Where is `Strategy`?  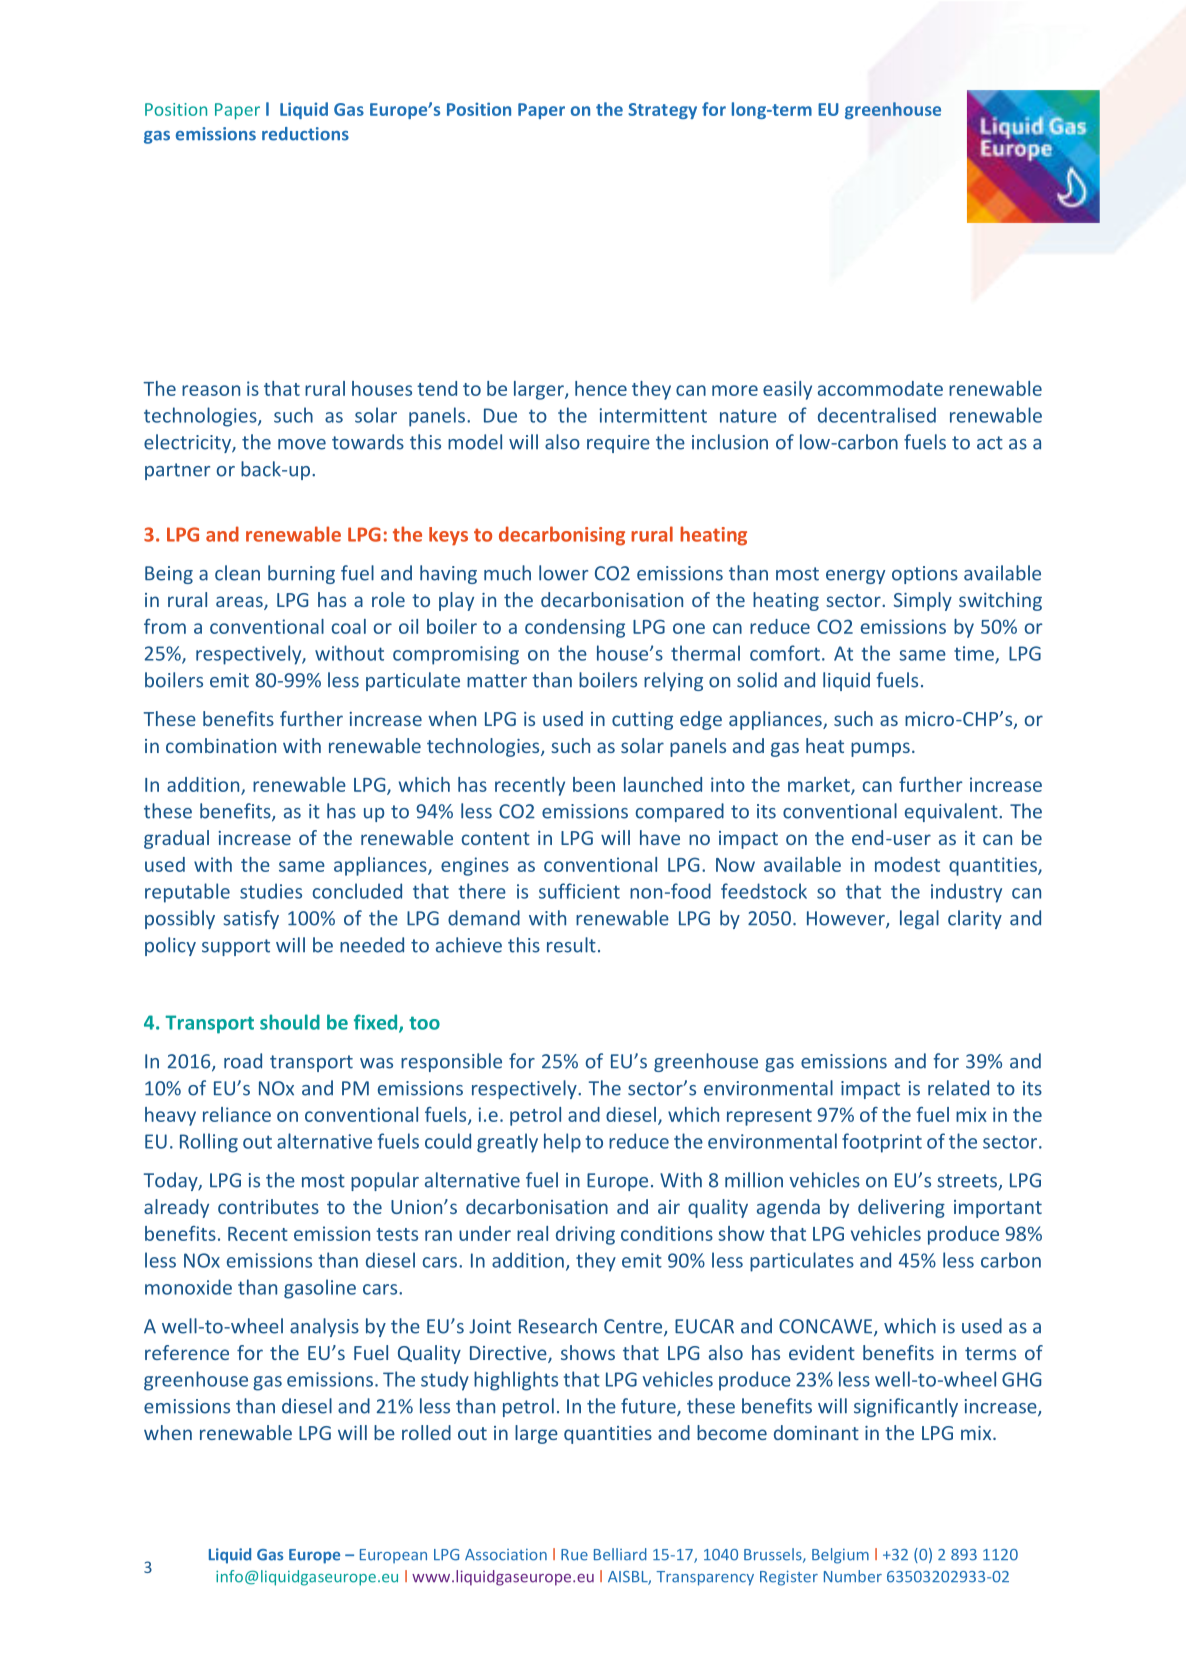
Strategy is located at coordinates (662, 111).
